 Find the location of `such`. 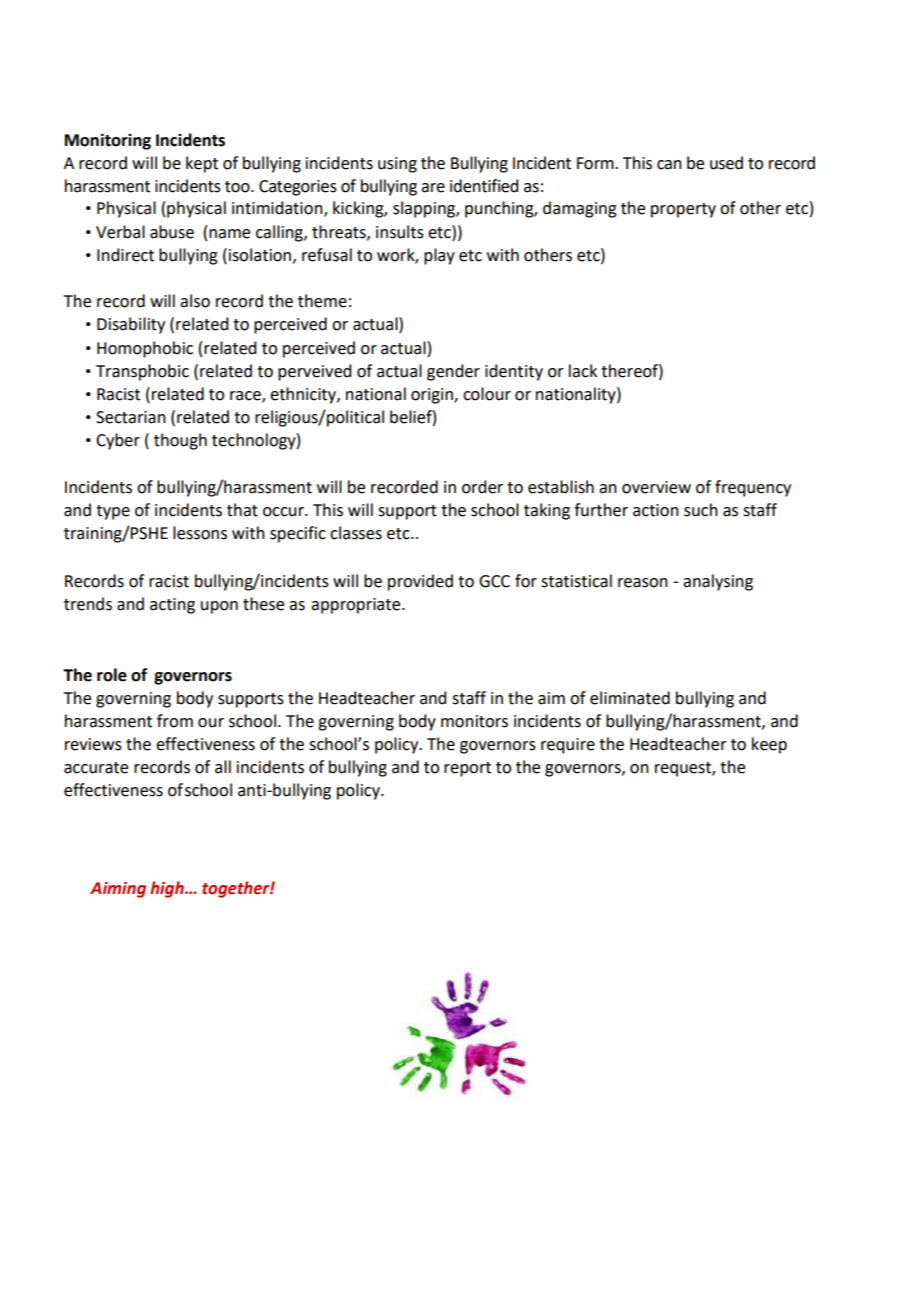

such is located at coordinates (701, 510).
